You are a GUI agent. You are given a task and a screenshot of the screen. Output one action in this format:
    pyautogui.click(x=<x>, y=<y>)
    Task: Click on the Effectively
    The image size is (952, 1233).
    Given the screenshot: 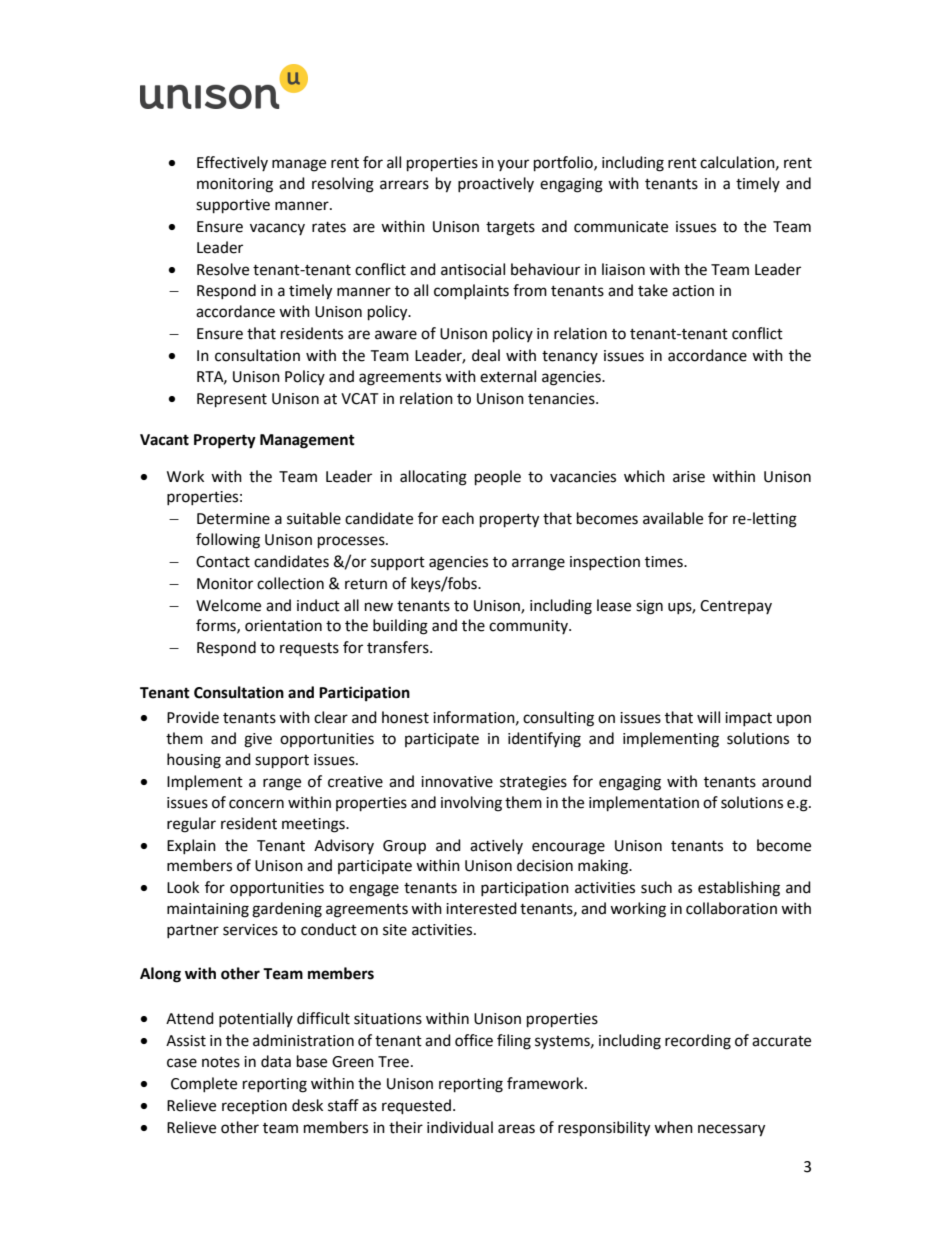 What is the action you would take?
    pyautogui.click(x=232, y=163)
